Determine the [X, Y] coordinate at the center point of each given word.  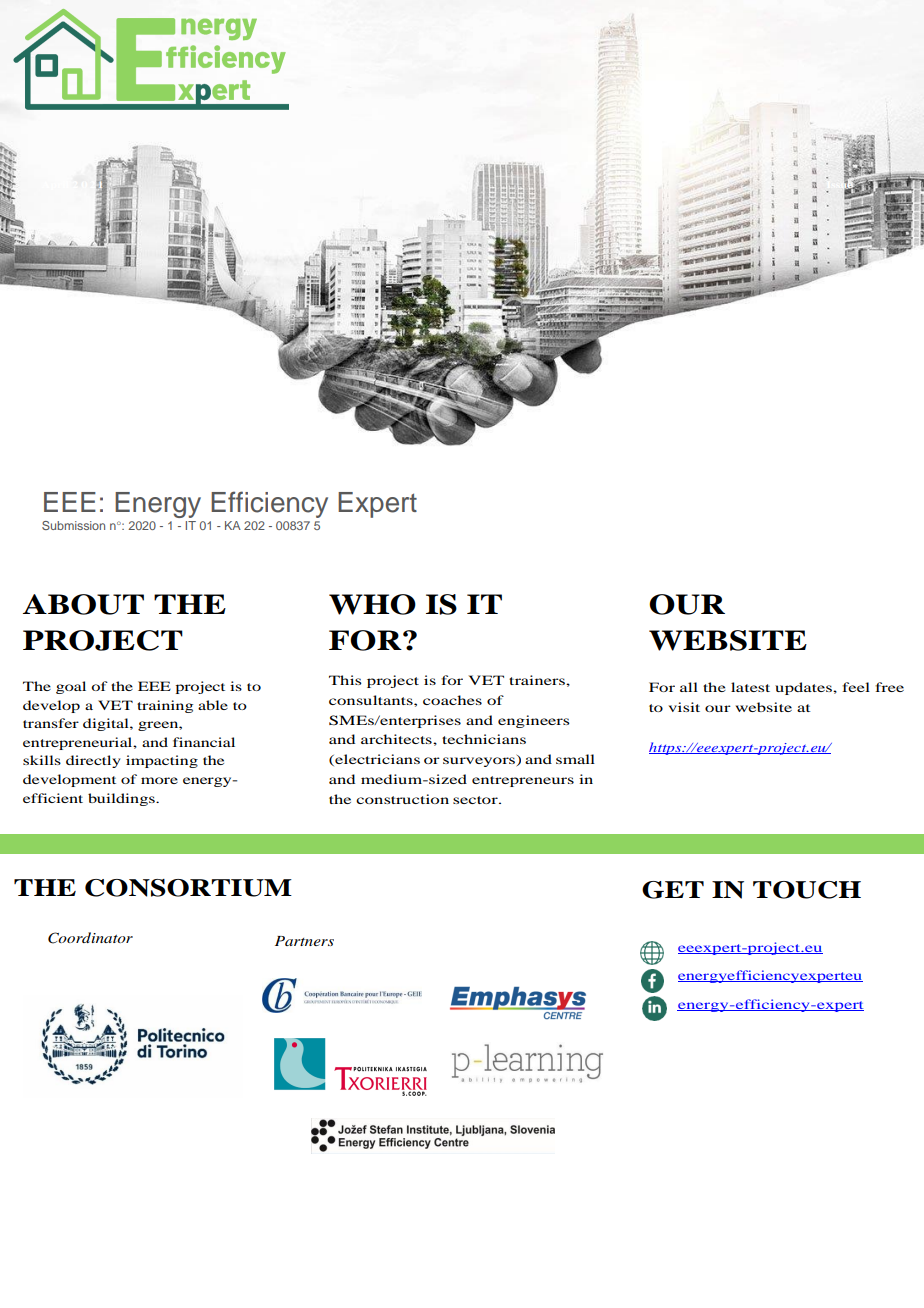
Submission [73, 525]
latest [750, 687]
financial [204, 742]
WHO [372, 604]
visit [684, 707]
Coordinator [90, 938]
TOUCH [807, 890]
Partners [304, 941]
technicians [484, 739]
